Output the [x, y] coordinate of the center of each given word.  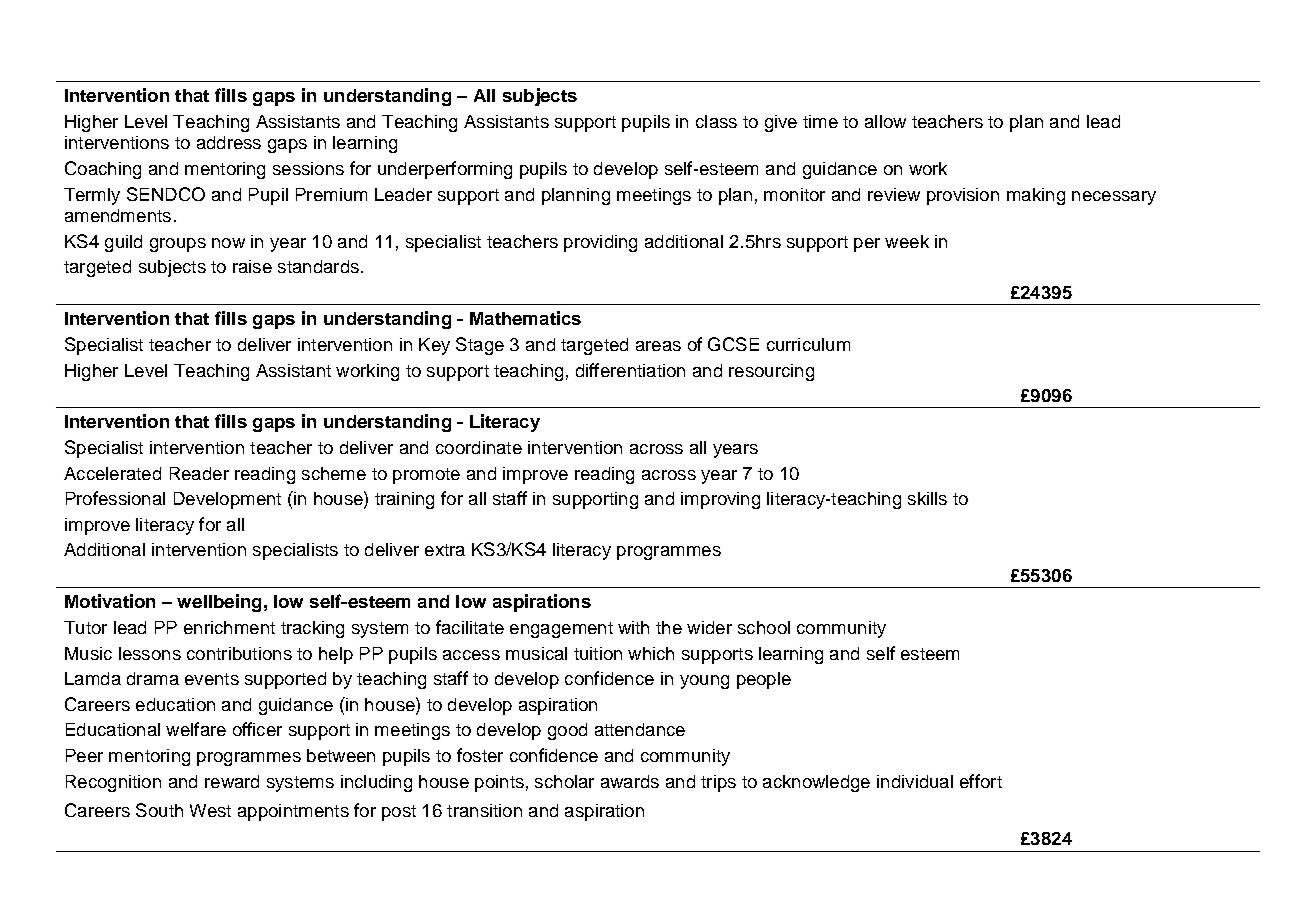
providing [600, 243]
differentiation [630, 370]
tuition [598, 653]
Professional [115, 498]
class [716, 121]
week [907, 241]
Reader [199, 473]
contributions [239, 653]
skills [927, 498]
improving [720, 500]
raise [252, 266]
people [764, 680]
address [229, 142]
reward [232, 781]
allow [885, 121]
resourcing [771, 372]
